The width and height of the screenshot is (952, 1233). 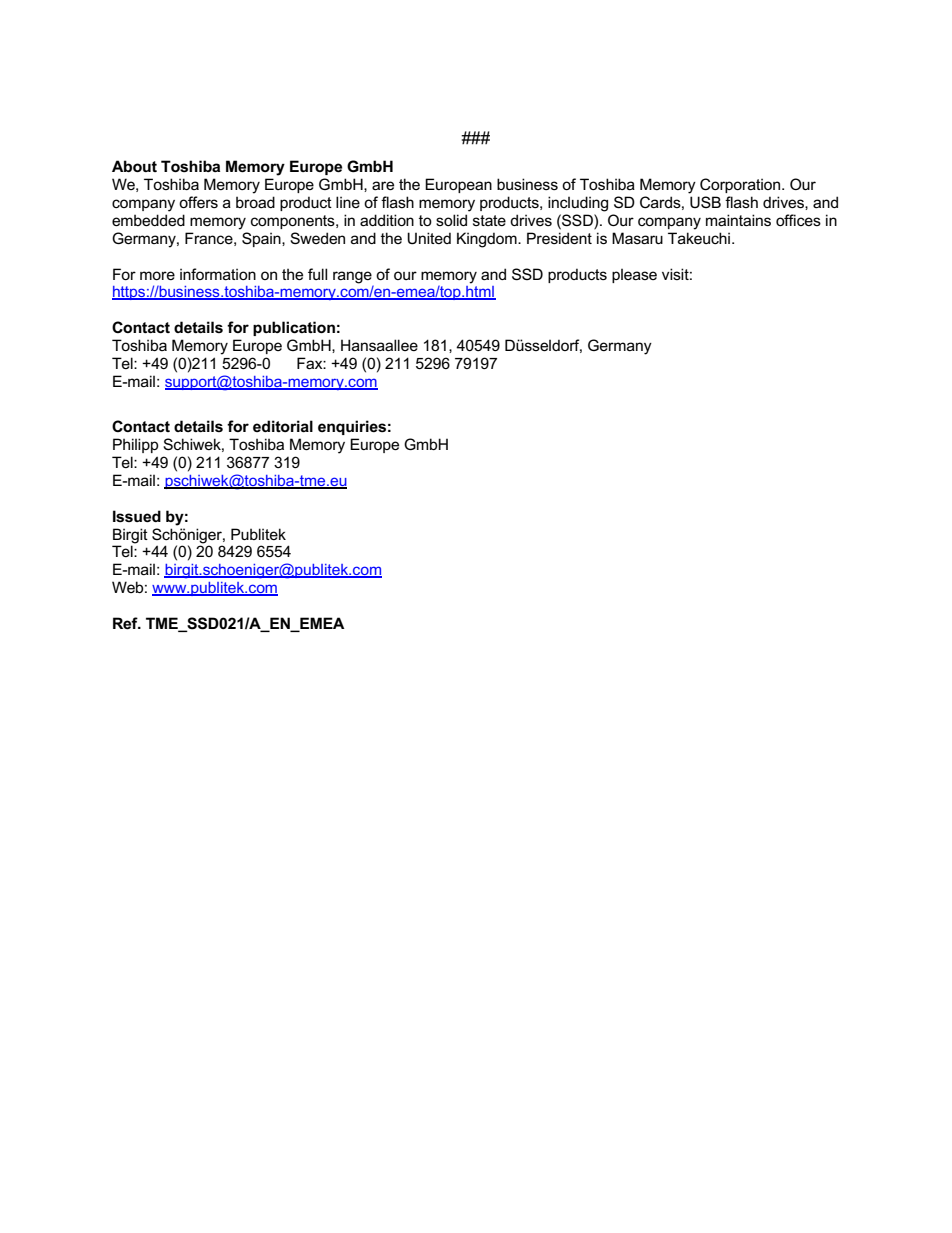 I want to click on offers, so click(x=198, y=202).
